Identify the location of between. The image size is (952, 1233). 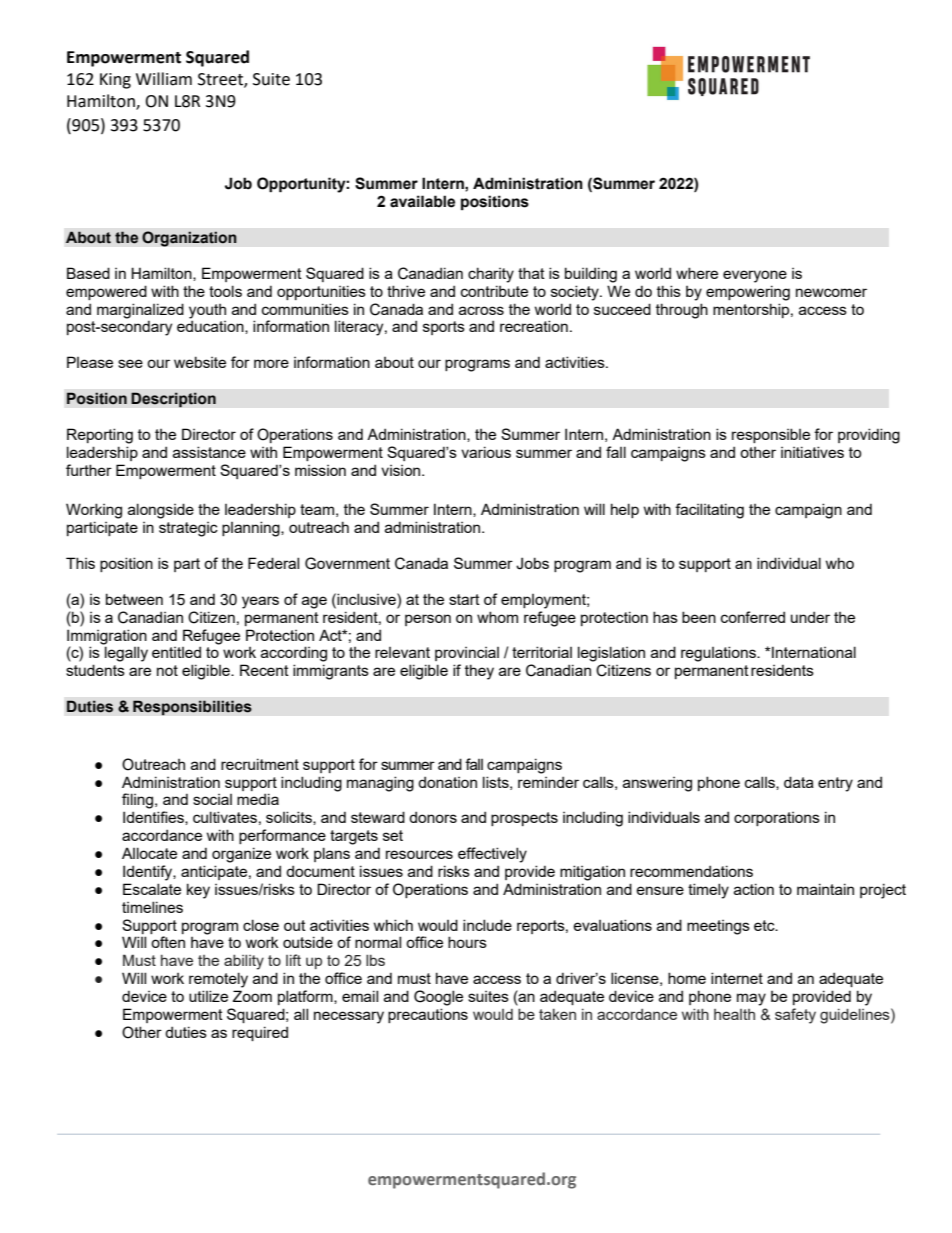
(134, 599).
